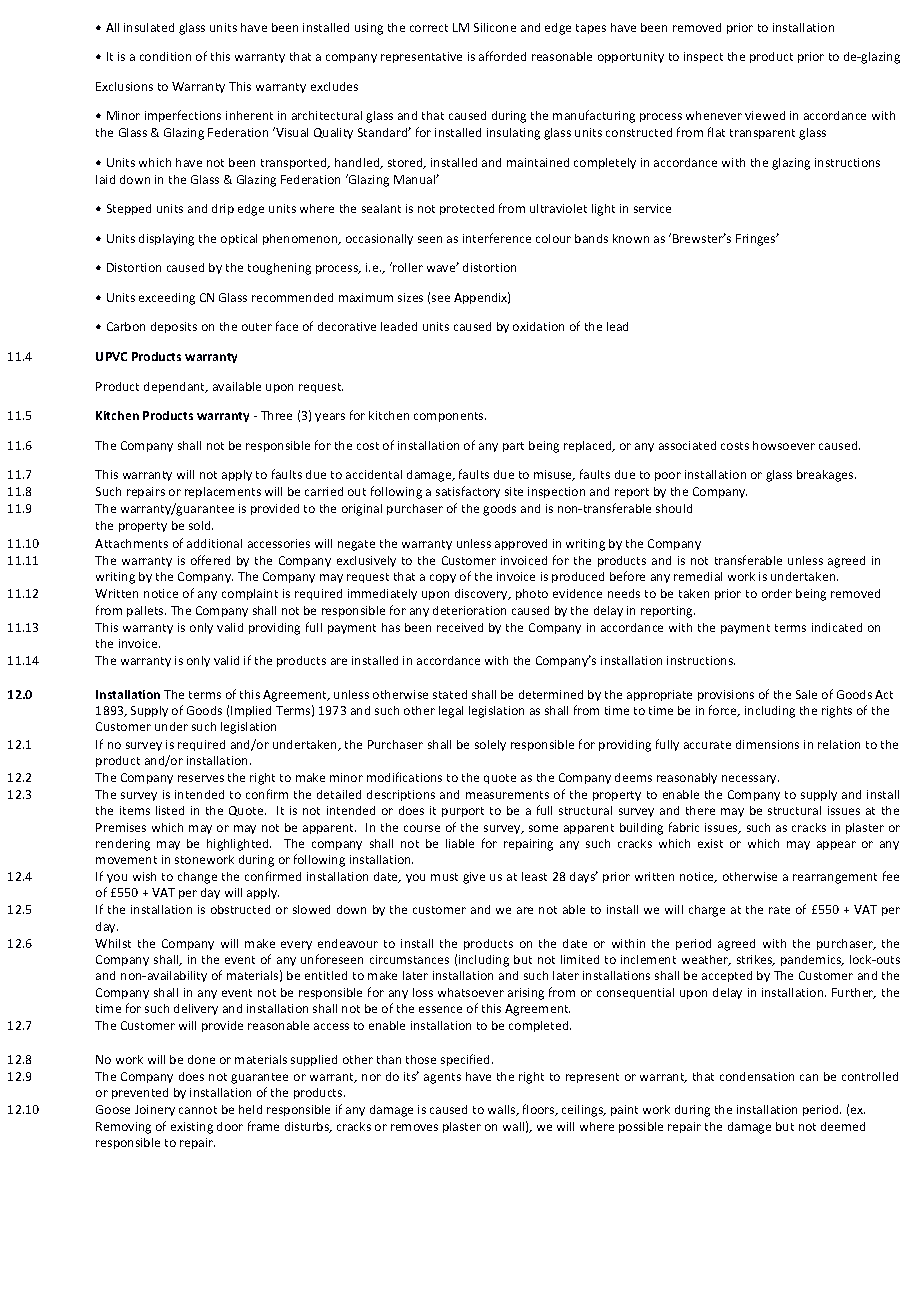 The image size is (924, 1308). I want to click on condition, so click(165, 56).
